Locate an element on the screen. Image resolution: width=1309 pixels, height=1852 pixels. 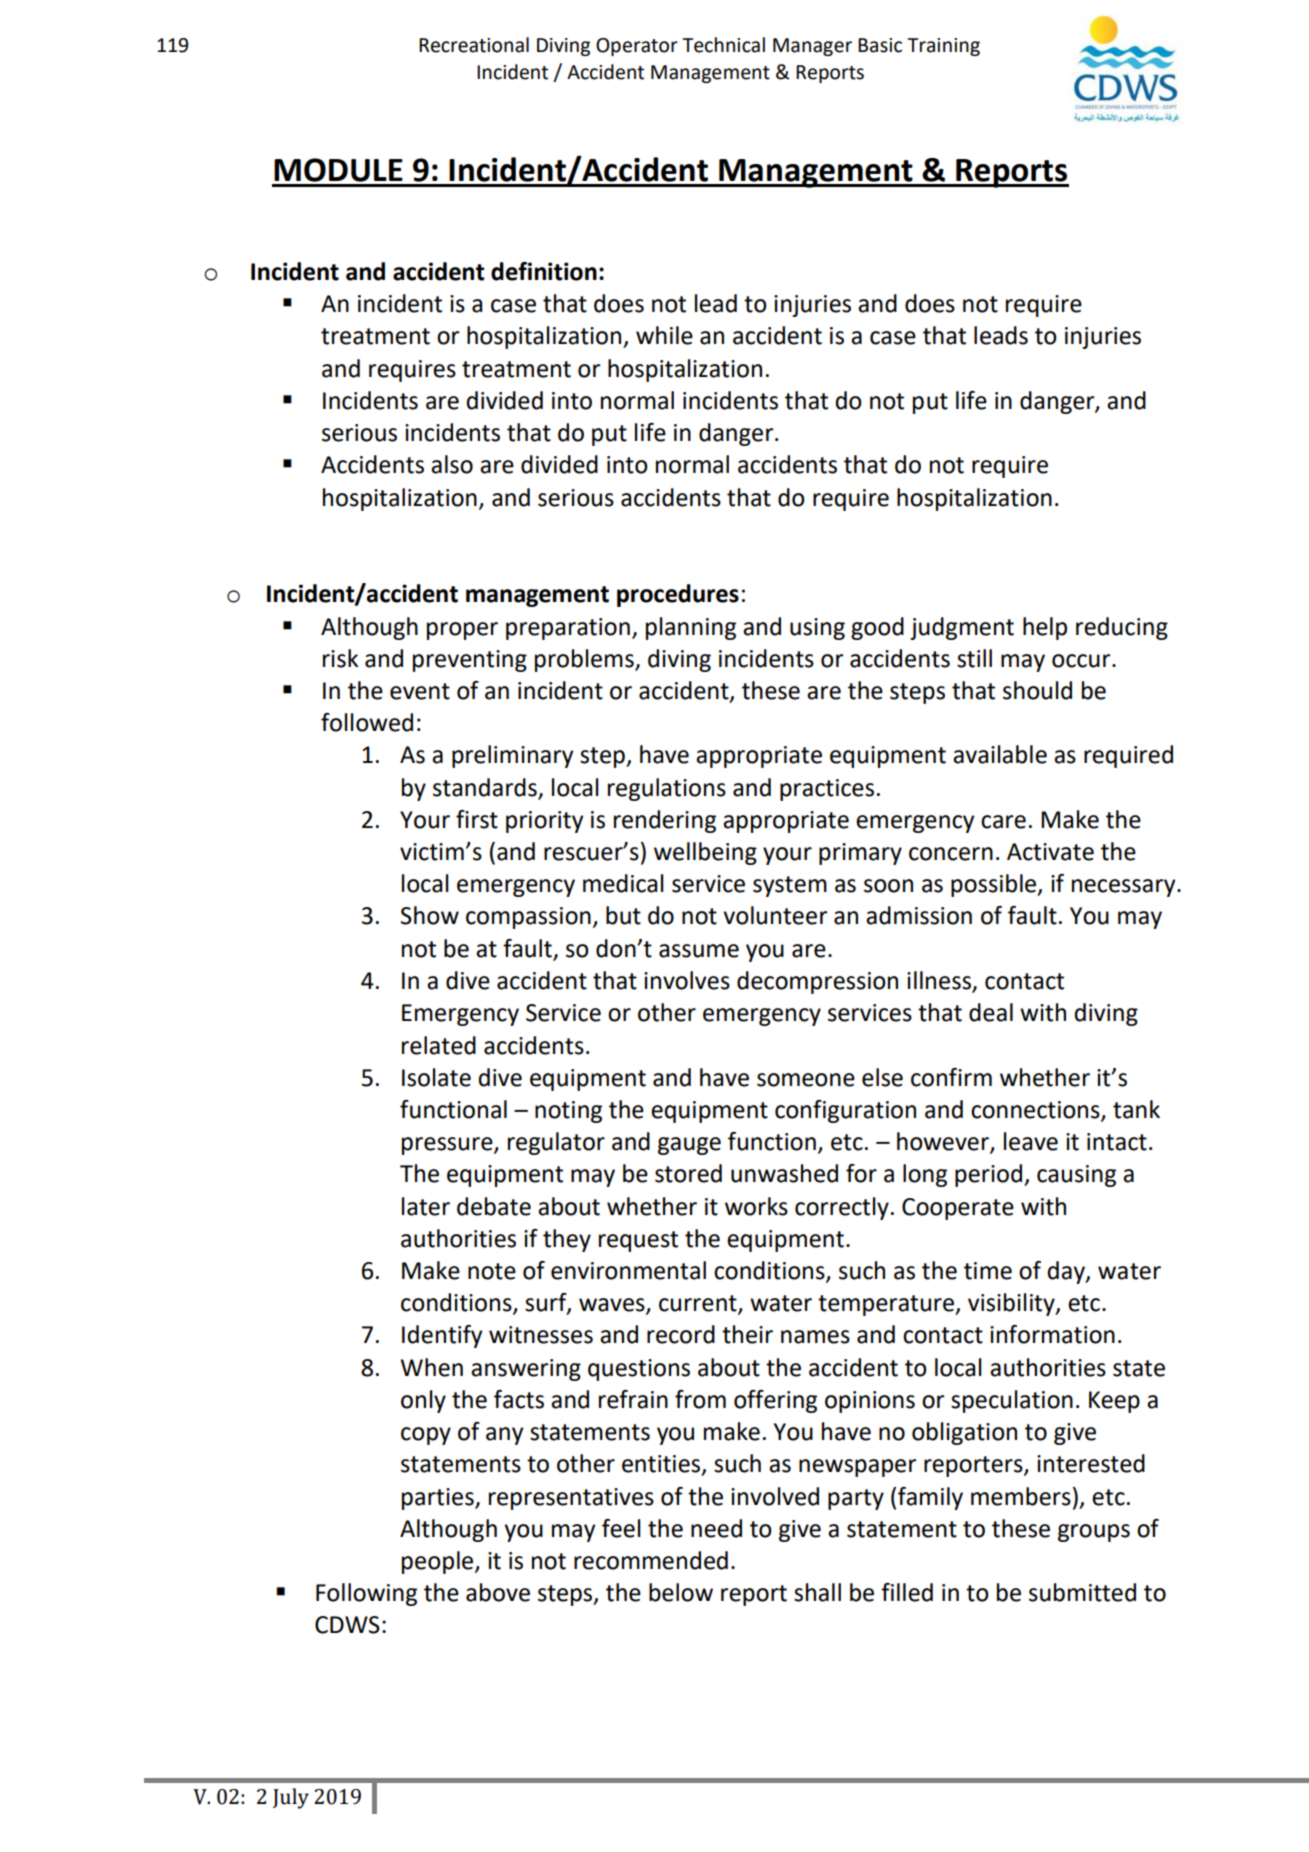
July is located at coordinates (291, 1798).
